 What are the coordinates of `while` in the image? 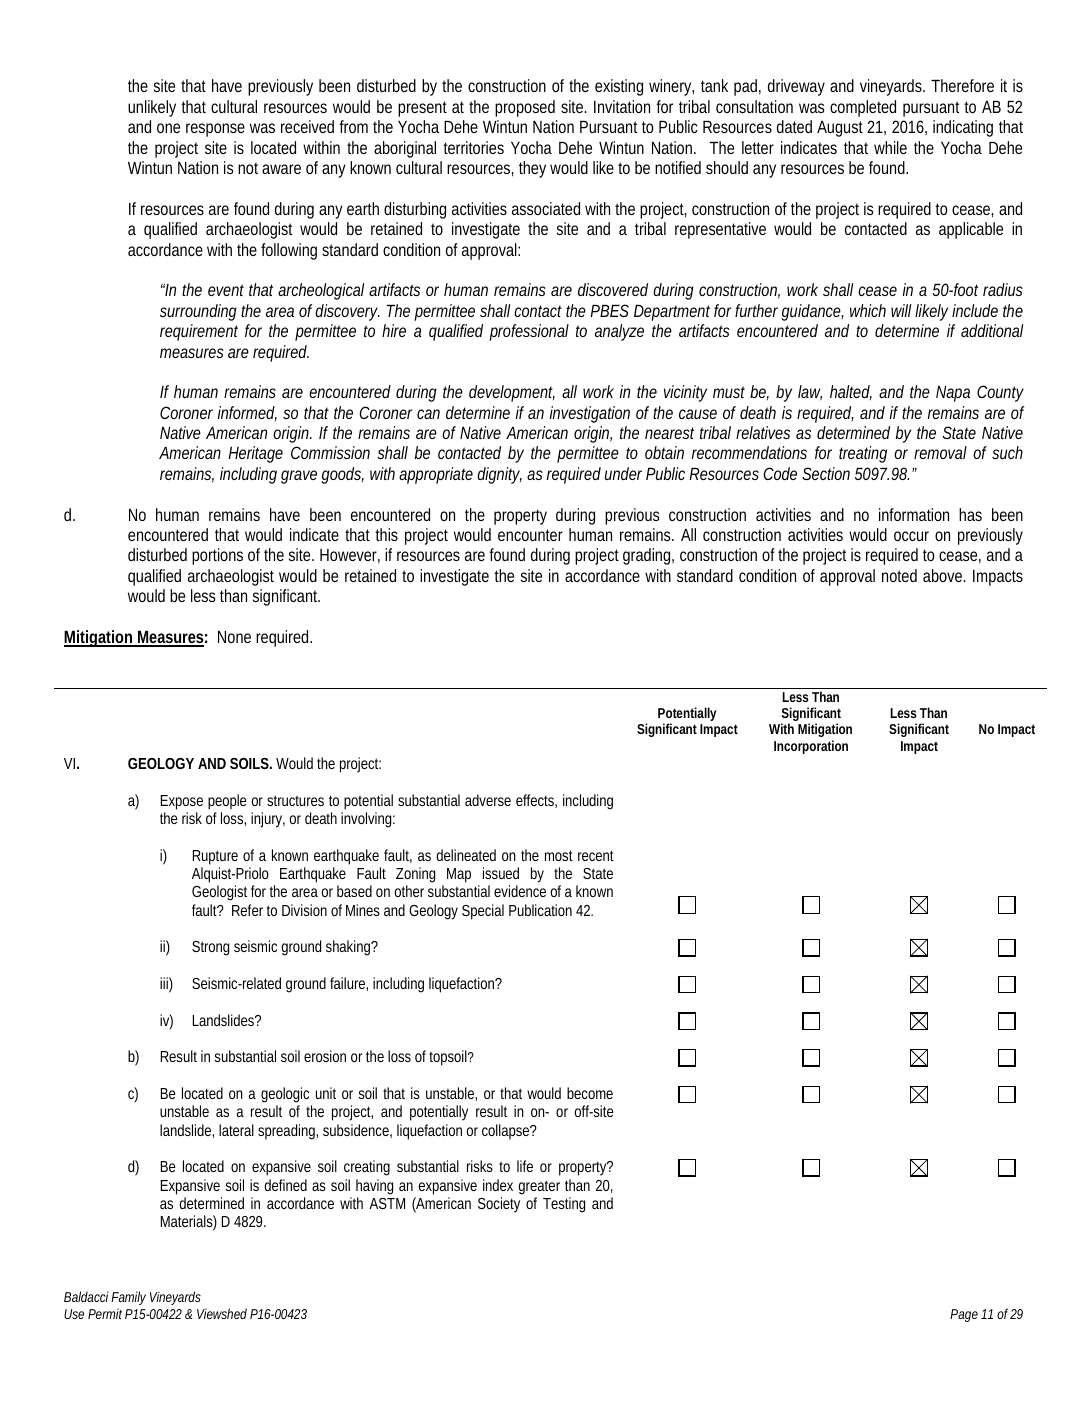 It's located at (890, 147).
